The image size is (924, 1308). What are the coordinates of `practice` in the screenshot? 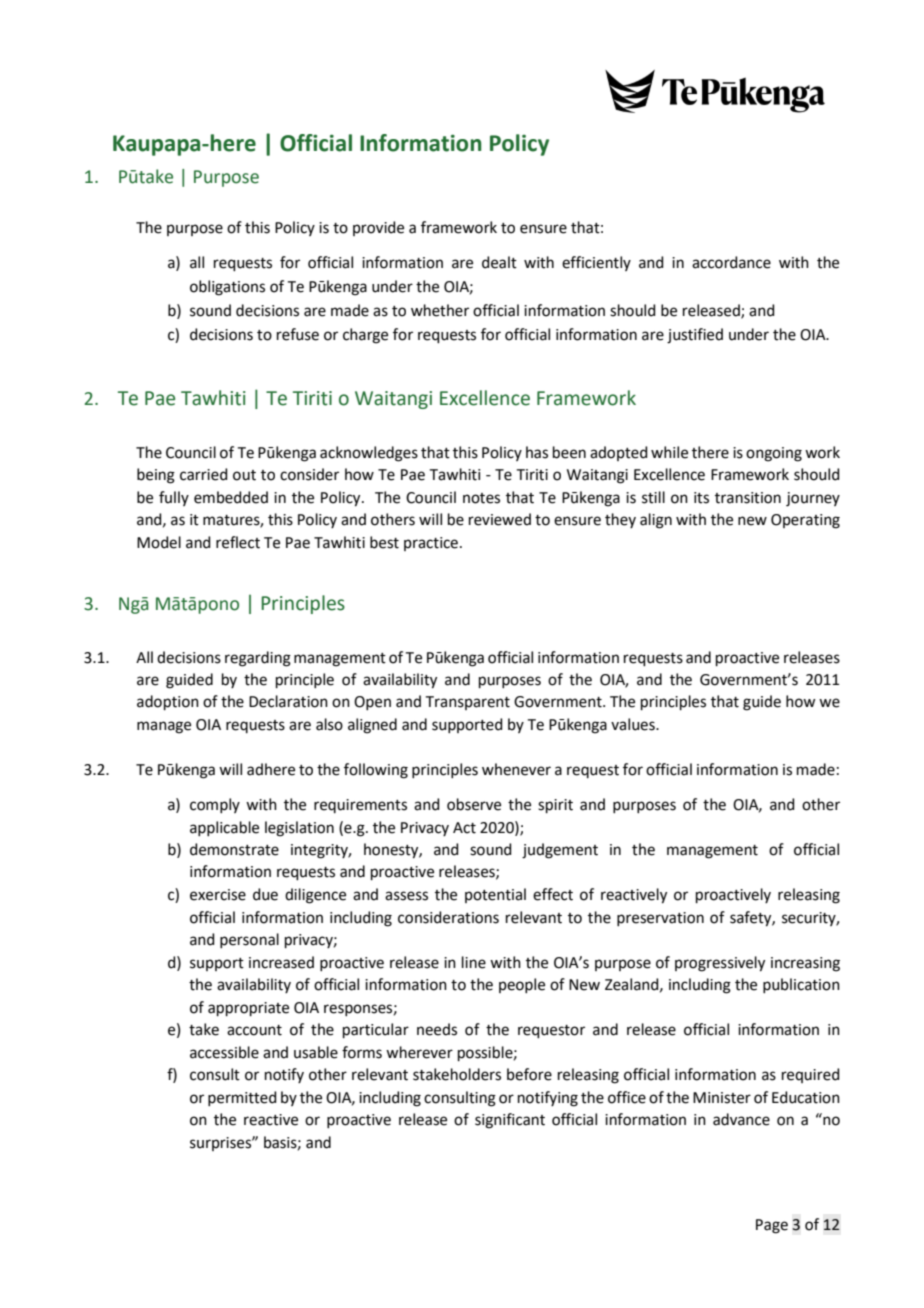 It's located at (432, 544).
